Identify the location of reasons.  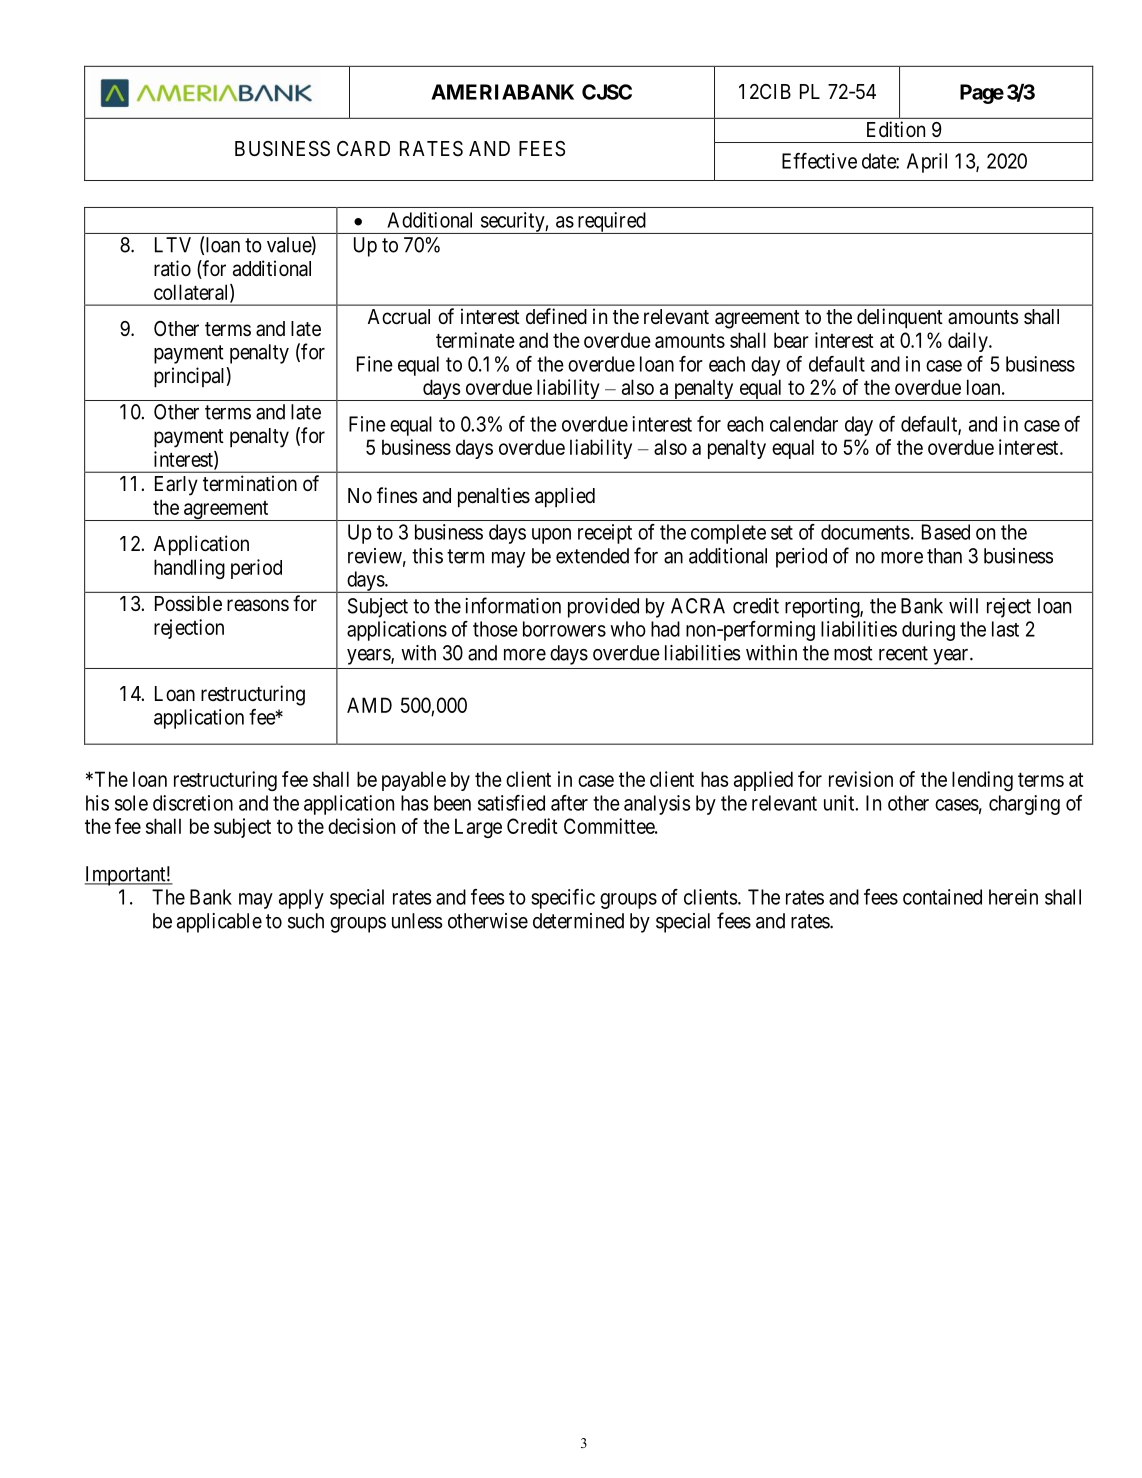
(258, 605).
